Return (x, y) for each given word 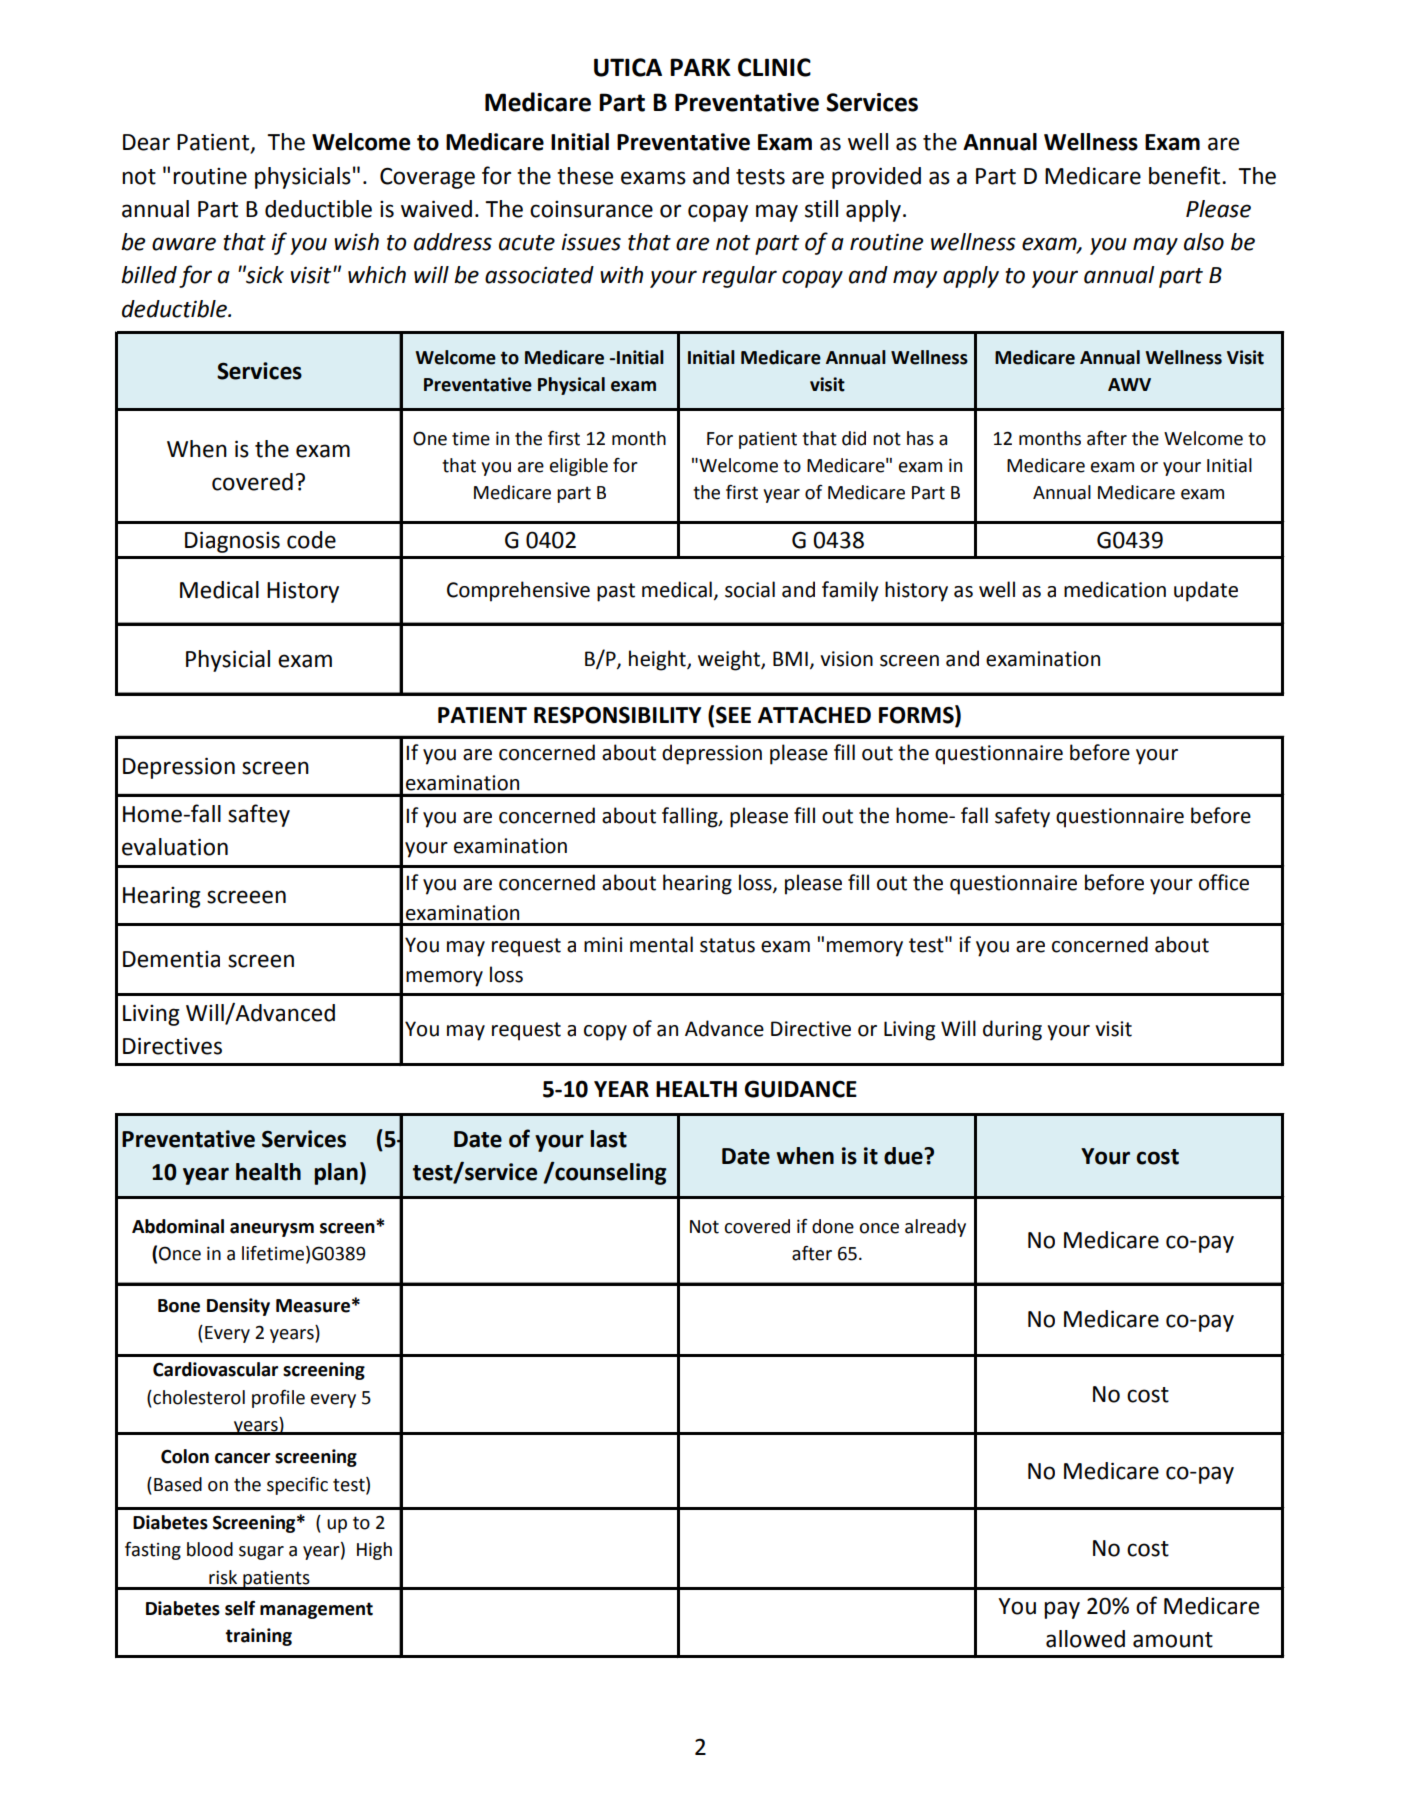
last (608, 1139)
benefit (1186, 175)
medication (1115, 589)
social (750, 589)
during (1012, 1030)
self (240, 1608)
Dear (146, 142)
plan (336, 1174)
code (311, 540)
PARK (700, 67)
